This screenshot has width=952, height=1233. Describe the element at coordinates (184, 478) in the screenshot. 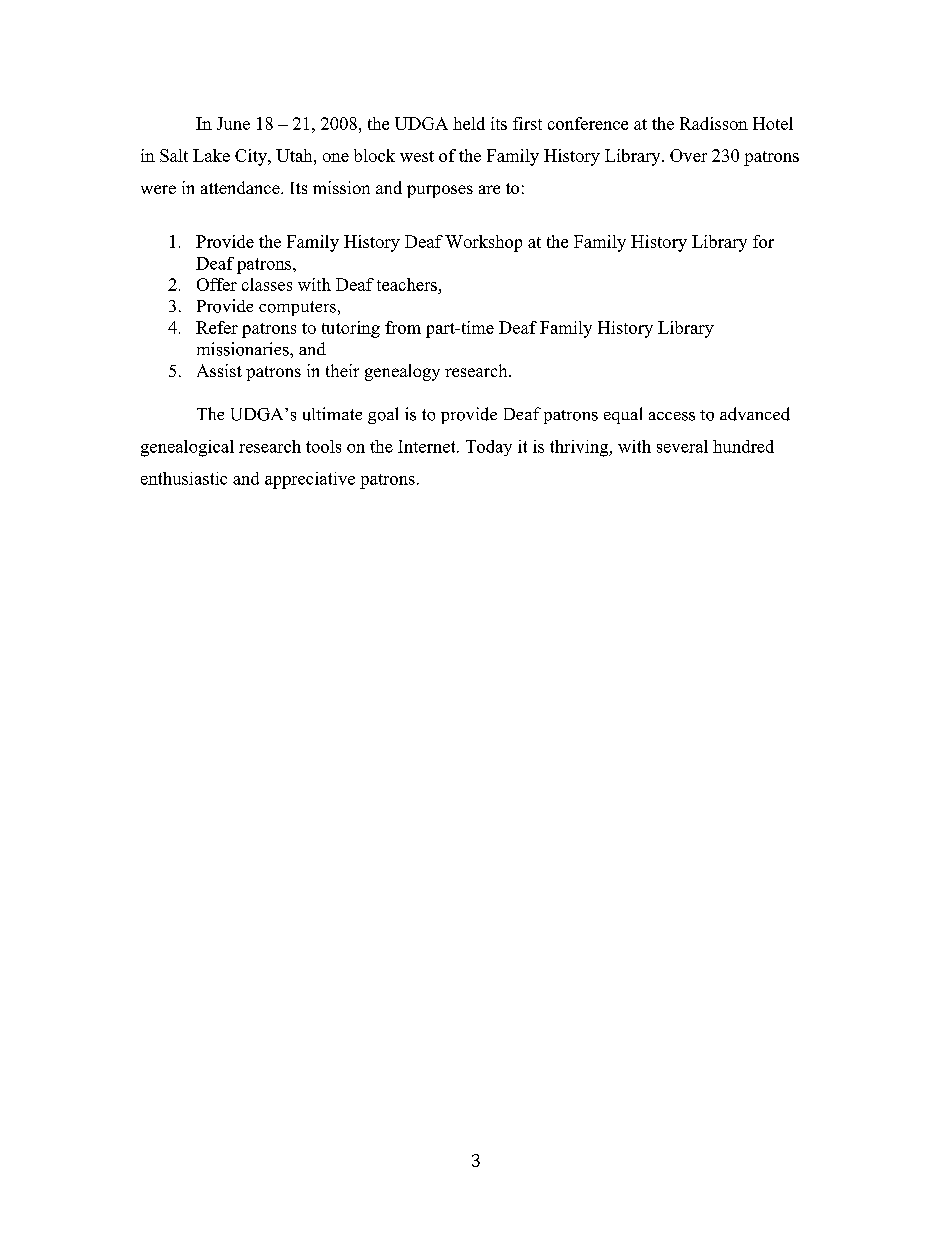

I see `enthusiastic` at that location.
